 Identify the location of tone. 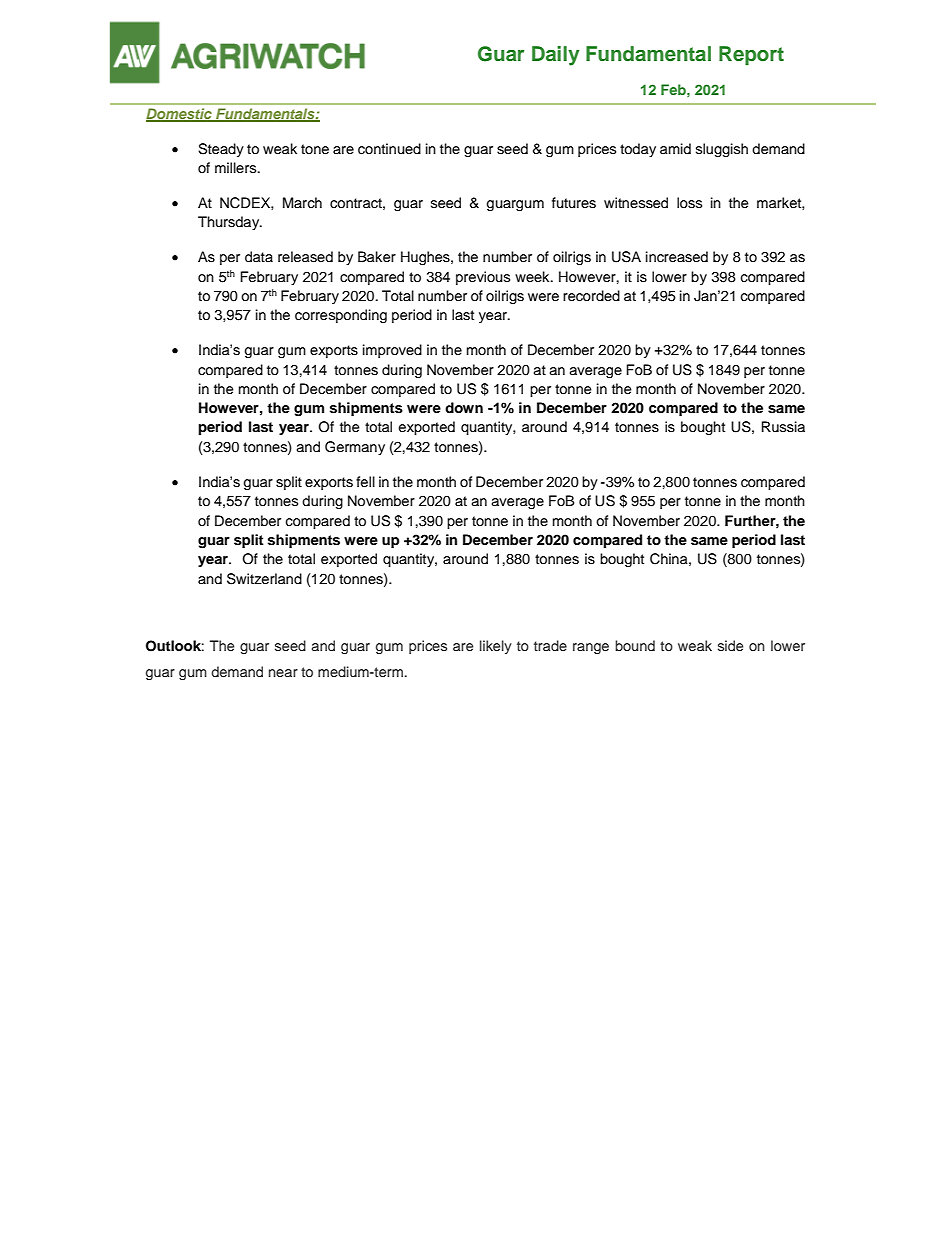
(315, 149).
